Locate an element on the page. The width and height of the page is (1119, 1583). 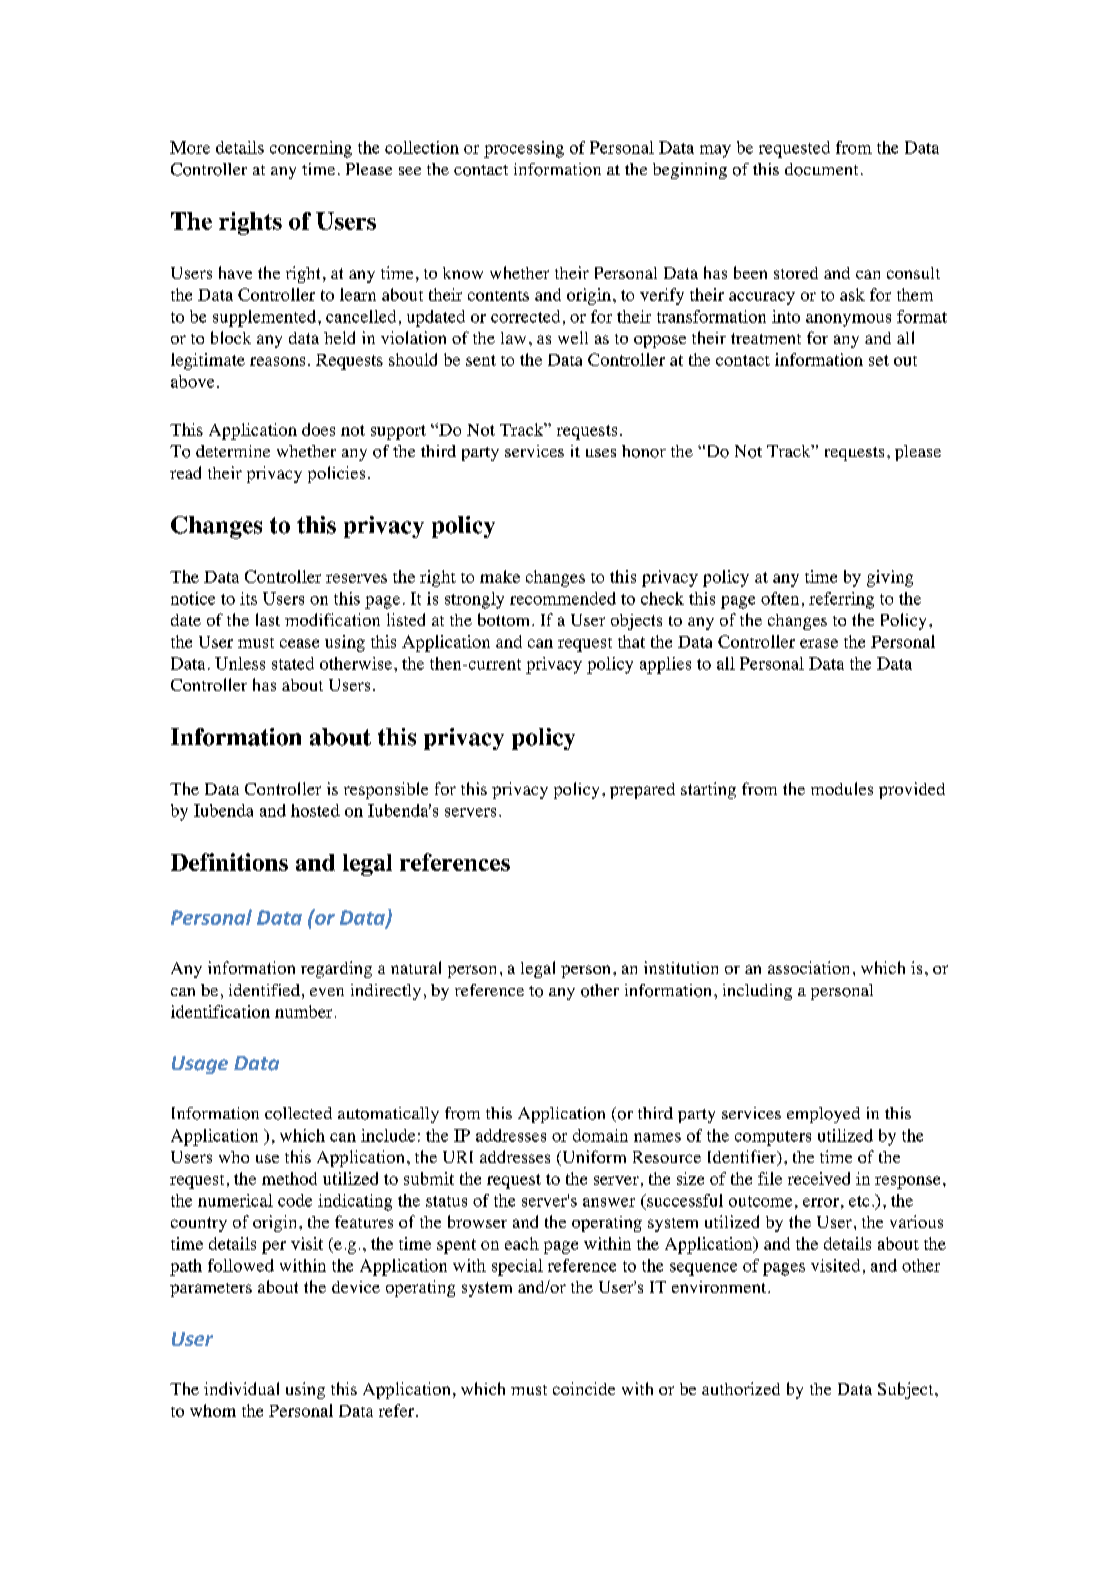
hosted is located at coordinates (315, 810).
